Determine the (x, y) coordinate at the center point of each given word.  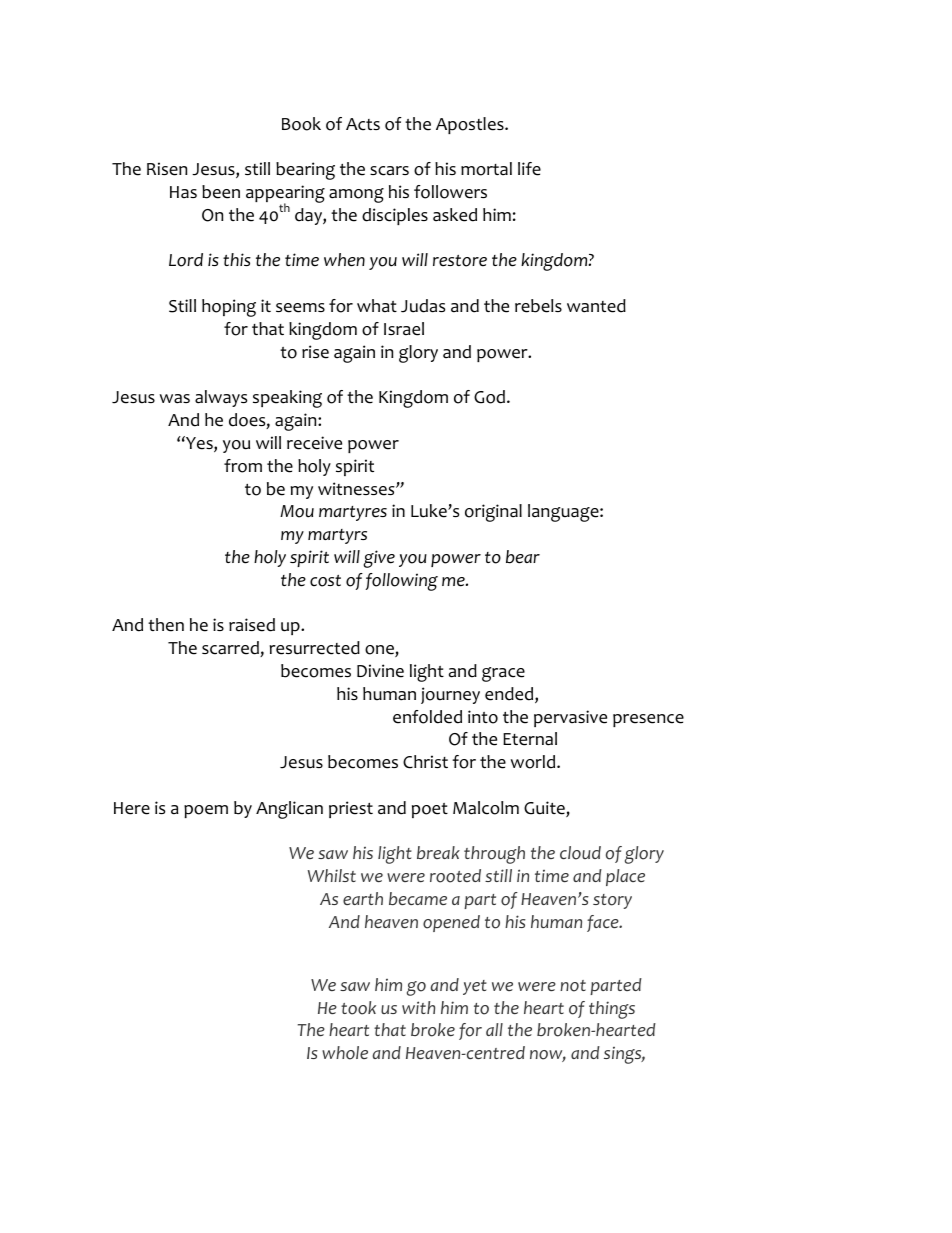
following (402, 582)
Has (183, 192)
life (529, 169)
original (493, 513)
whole (345, 1053)
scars (389, 171)
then (166, 625)
